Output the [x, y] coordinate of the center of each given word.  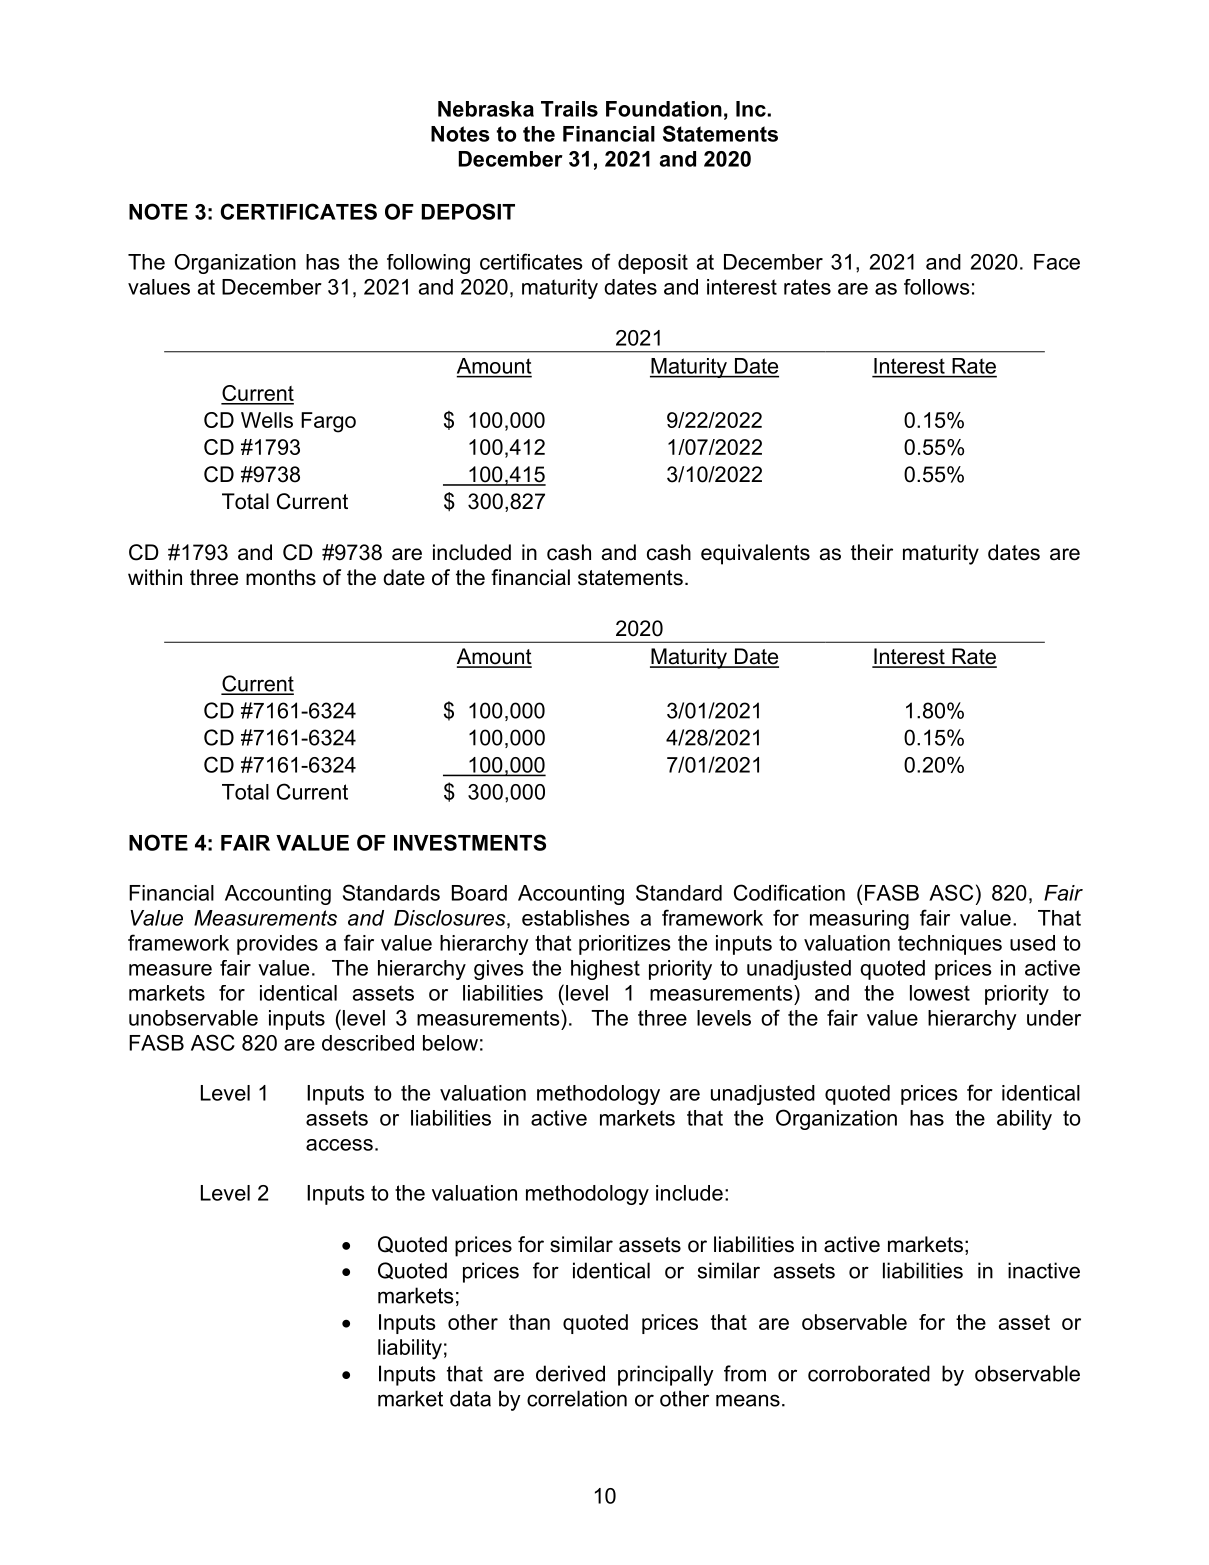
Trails [569, 109]
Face [1057, 262]
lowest [940, 993]
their [872, 552]
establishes [576, 918]
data [470, 1398]
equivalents [755, 554]
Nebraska [486, 109]
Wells [267, 420]
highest [605, 970]
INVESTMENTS [470, 842]
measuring [859, 920]
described [368, 1043]
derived [570, 1373]
